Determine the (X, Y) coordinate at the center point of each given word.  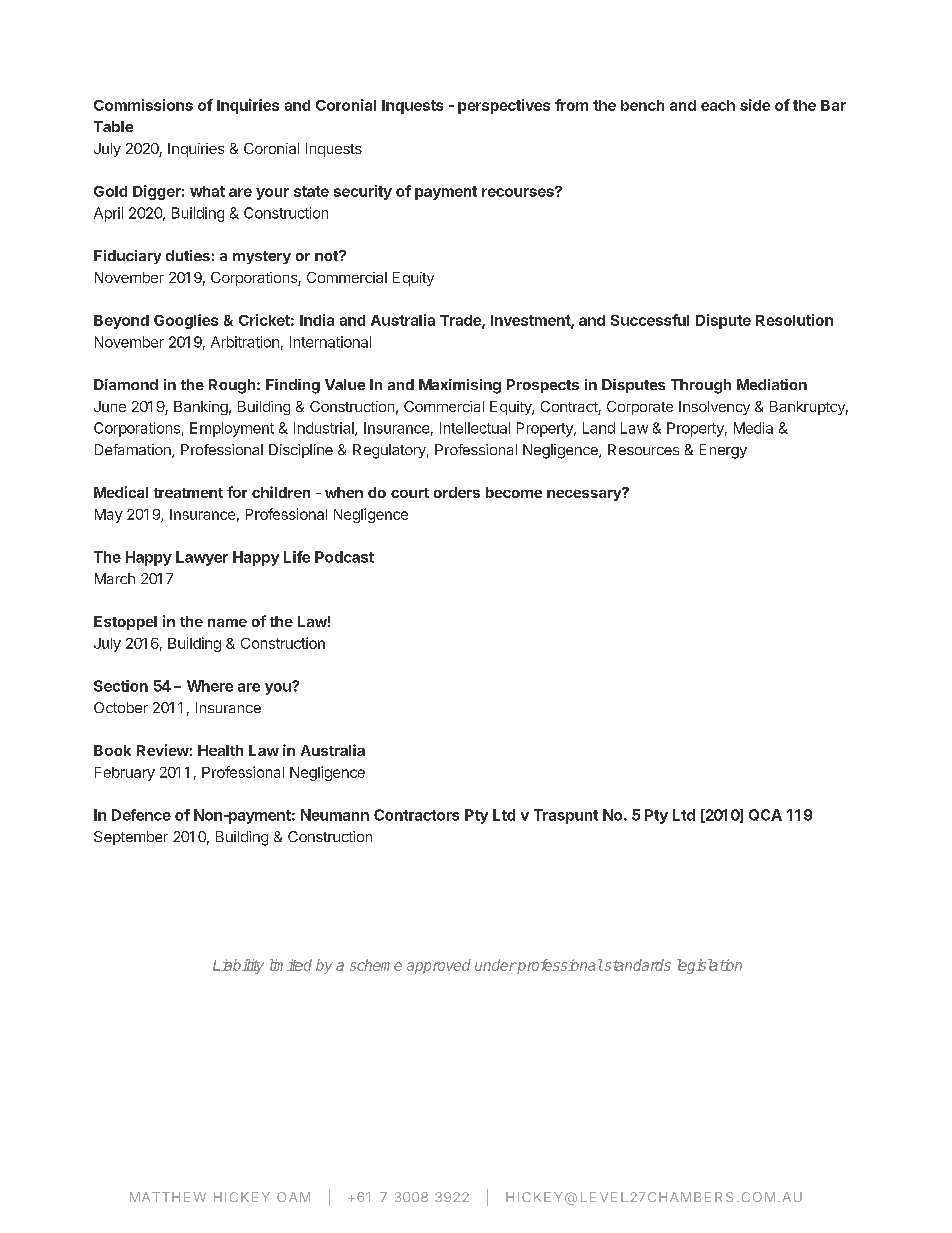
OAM (293, 1197)
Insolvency (714, 408)
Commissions (143, 105)
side (755, 105)
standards (636, 965)
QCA (765, 815)
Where (210, 686)
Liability (238, 966)
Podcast (344, 557)
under (496, 965)
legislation (709, 966)
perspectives (504, 106)
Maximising (460, 386)
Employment (232, 429)
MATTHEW (168, 1197)
